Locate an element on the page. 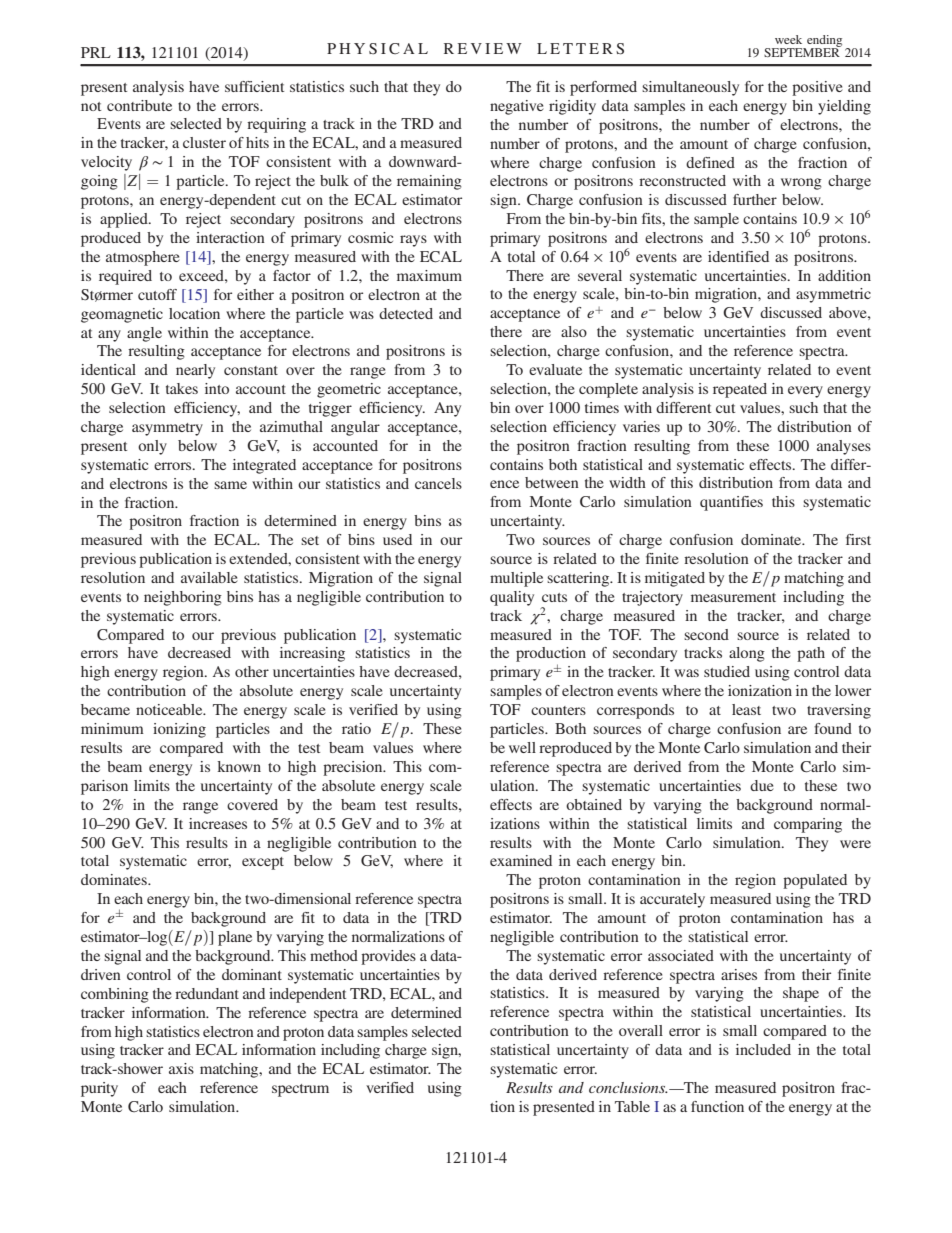 The height and width of the document is (1233, 952). week is located at coordinates (788, 39).
